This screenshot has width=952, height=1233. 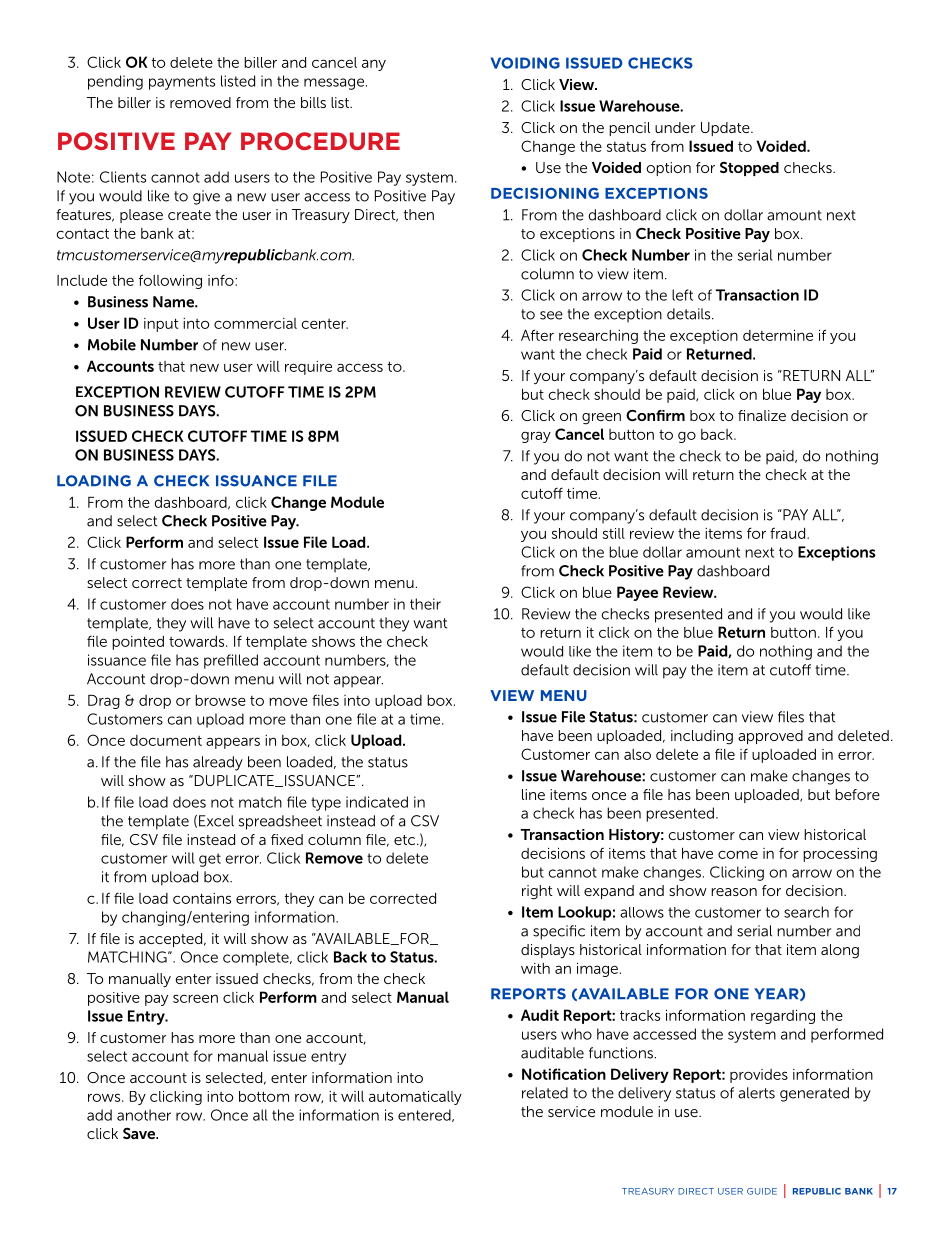 What do you see at coordinates (525, 63) in the screenshot?
I see `VOIDING` at bounding box center [525, 63].
